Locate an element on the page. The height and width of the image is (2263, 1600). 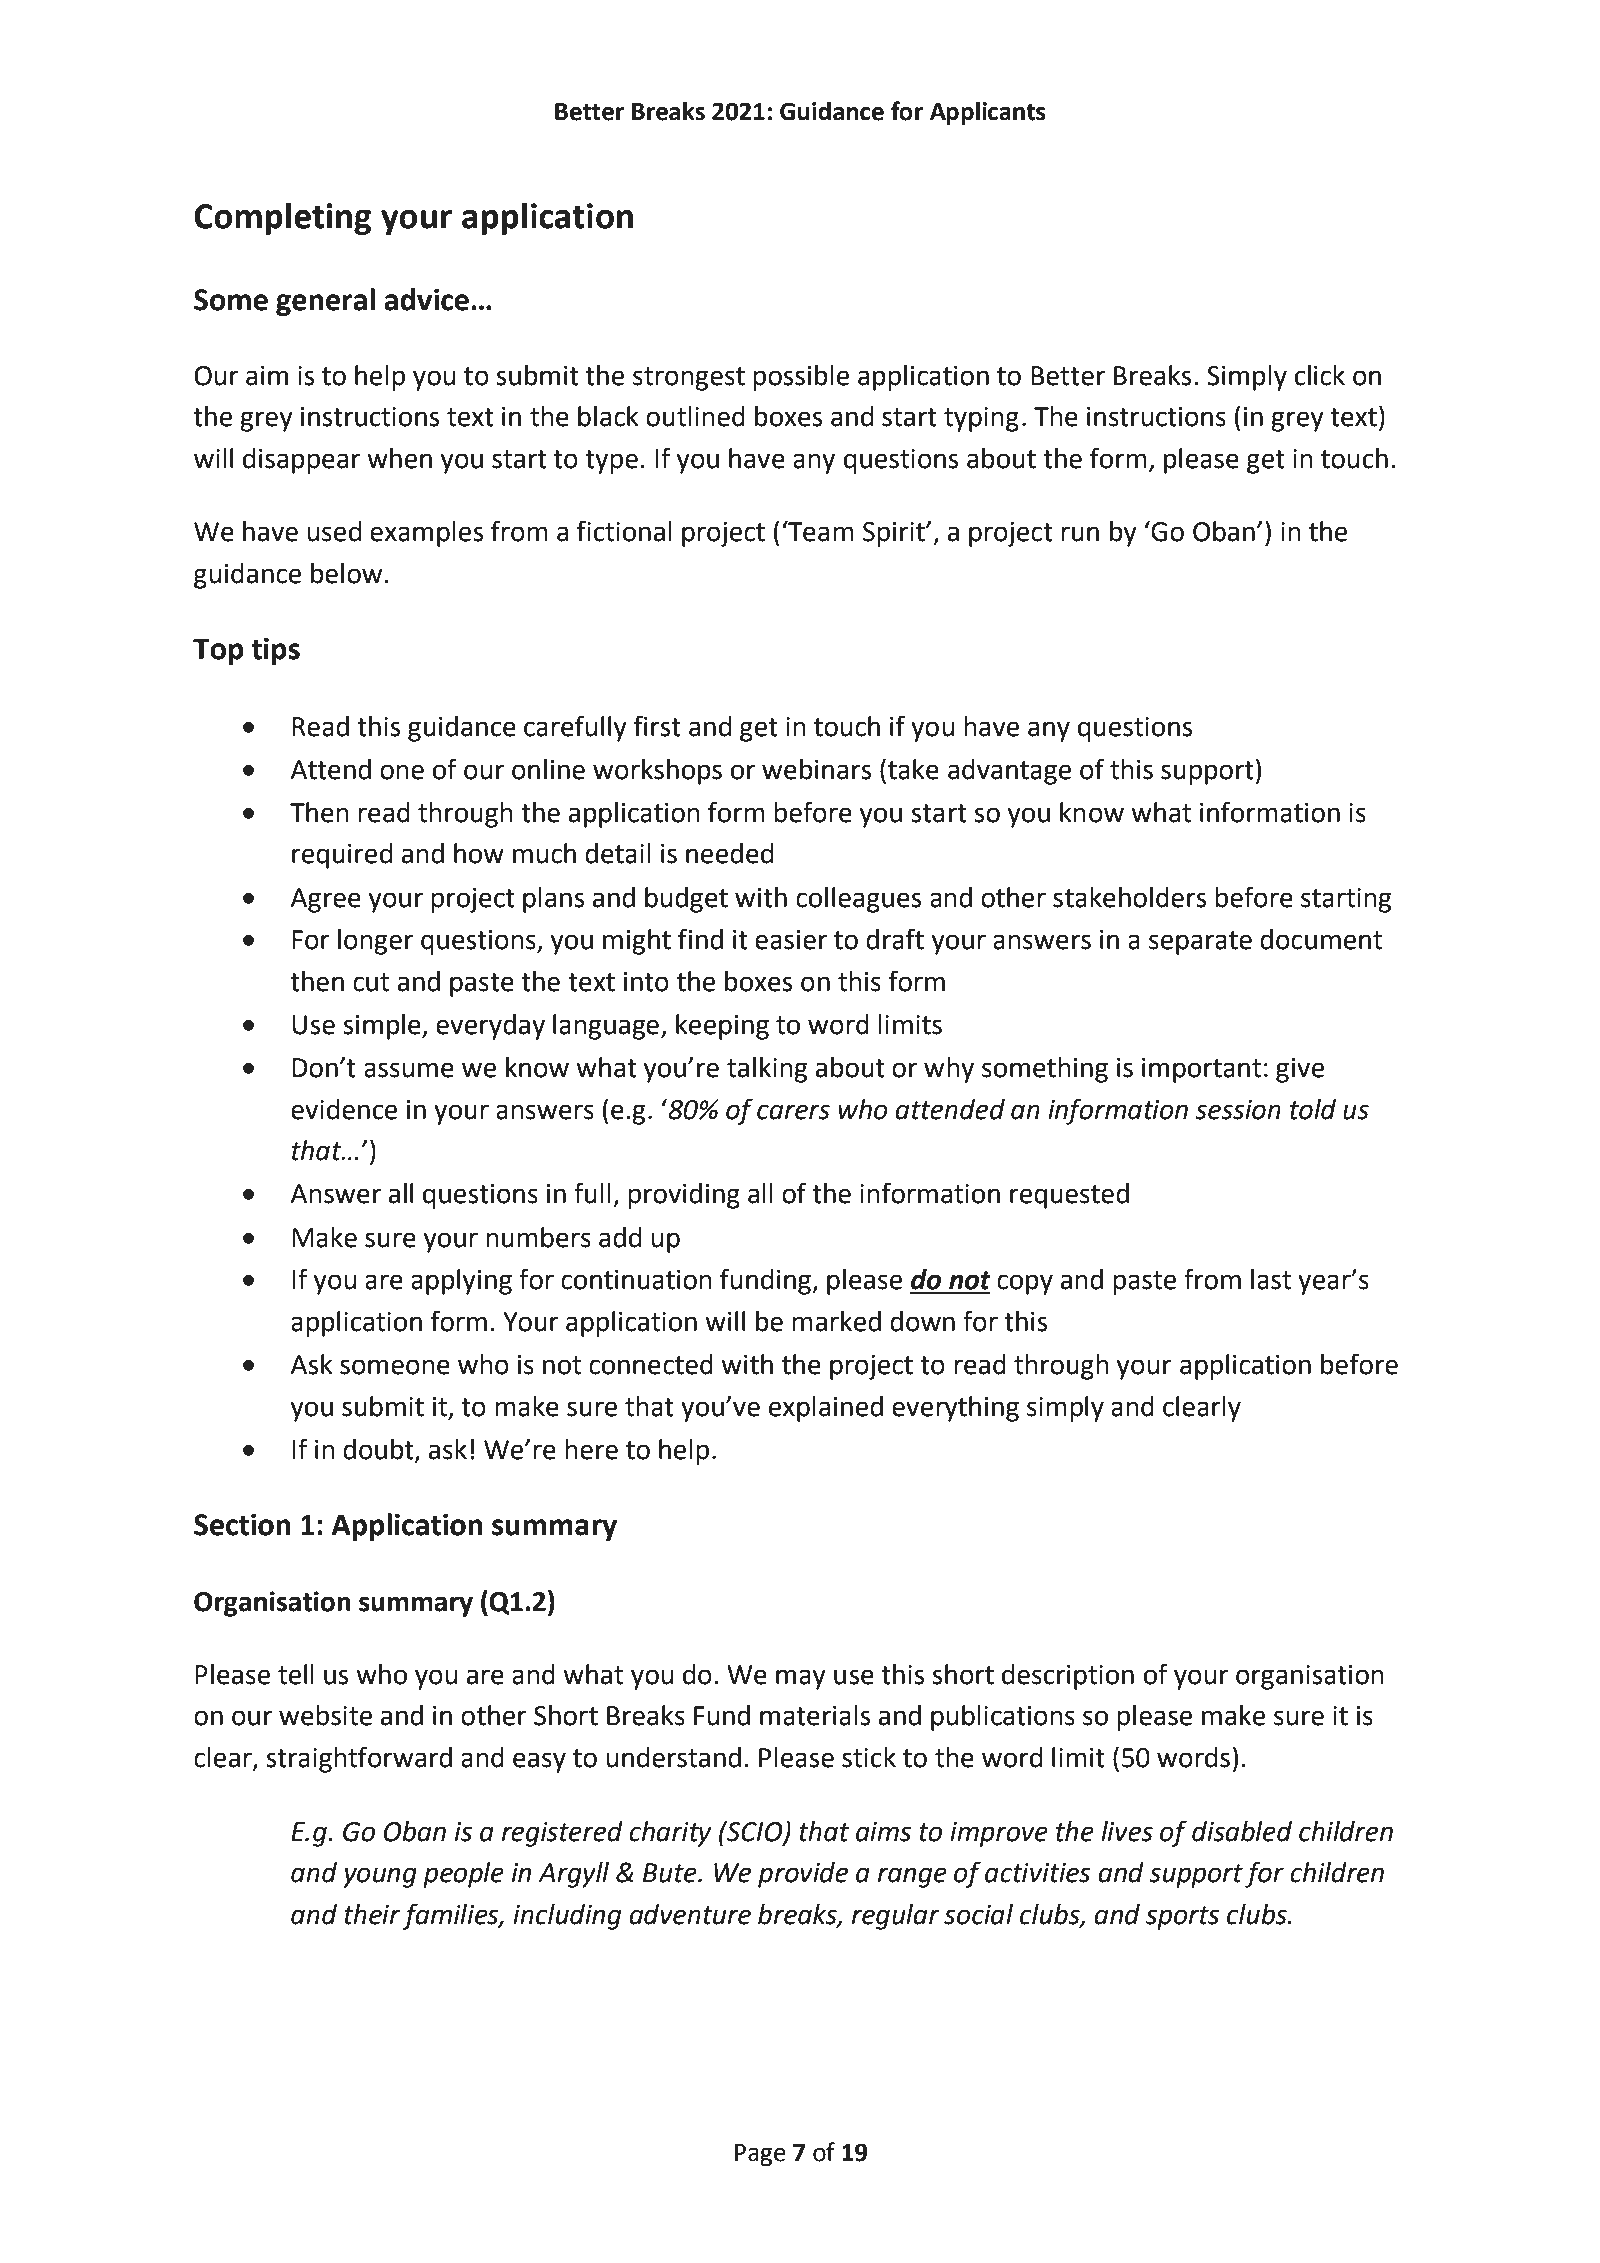
Applicants is located at coordinates (988, 113).
